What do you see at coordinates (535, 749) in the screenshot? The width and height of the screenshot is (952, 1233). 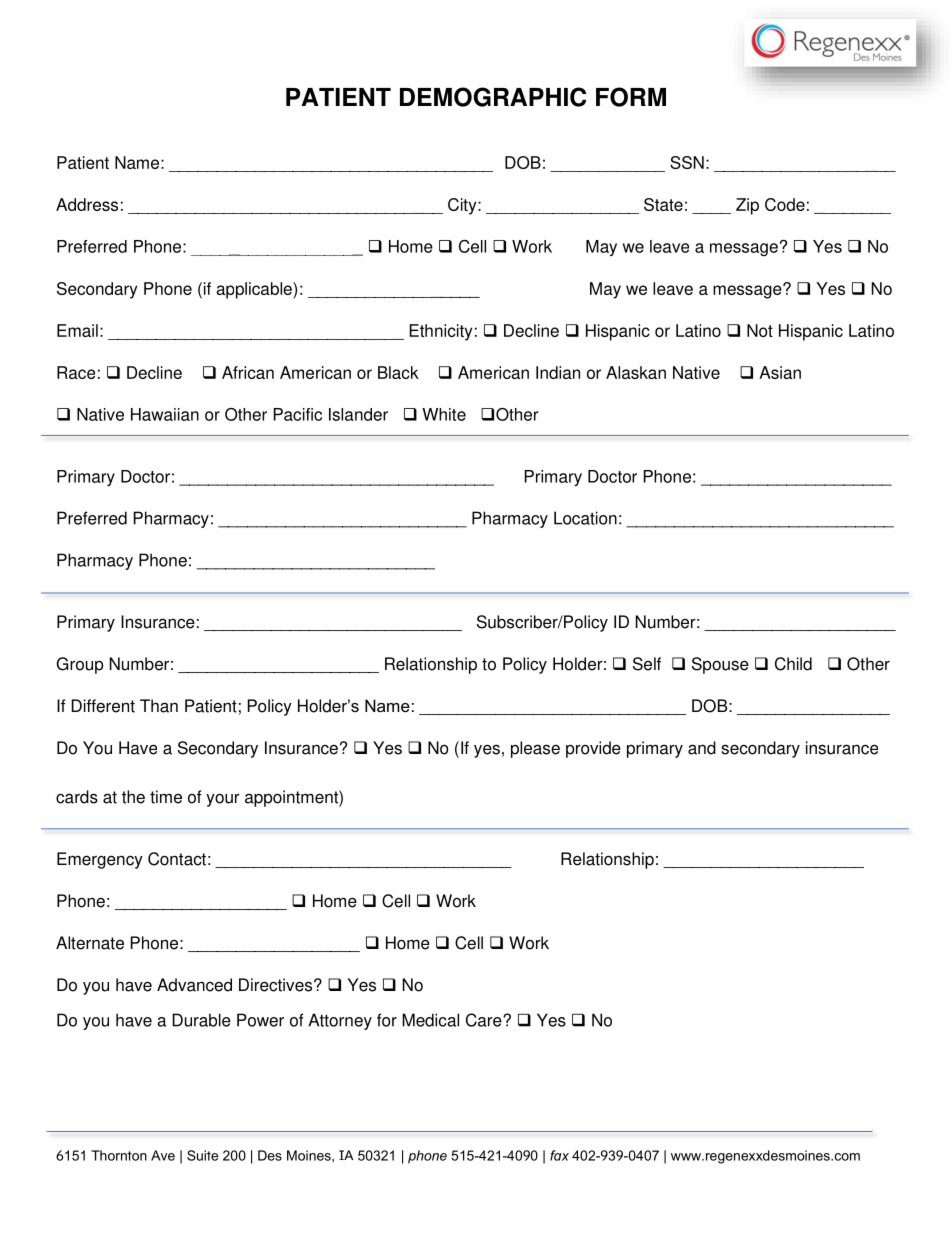 I see `please` at bounding box center [535, 749].
